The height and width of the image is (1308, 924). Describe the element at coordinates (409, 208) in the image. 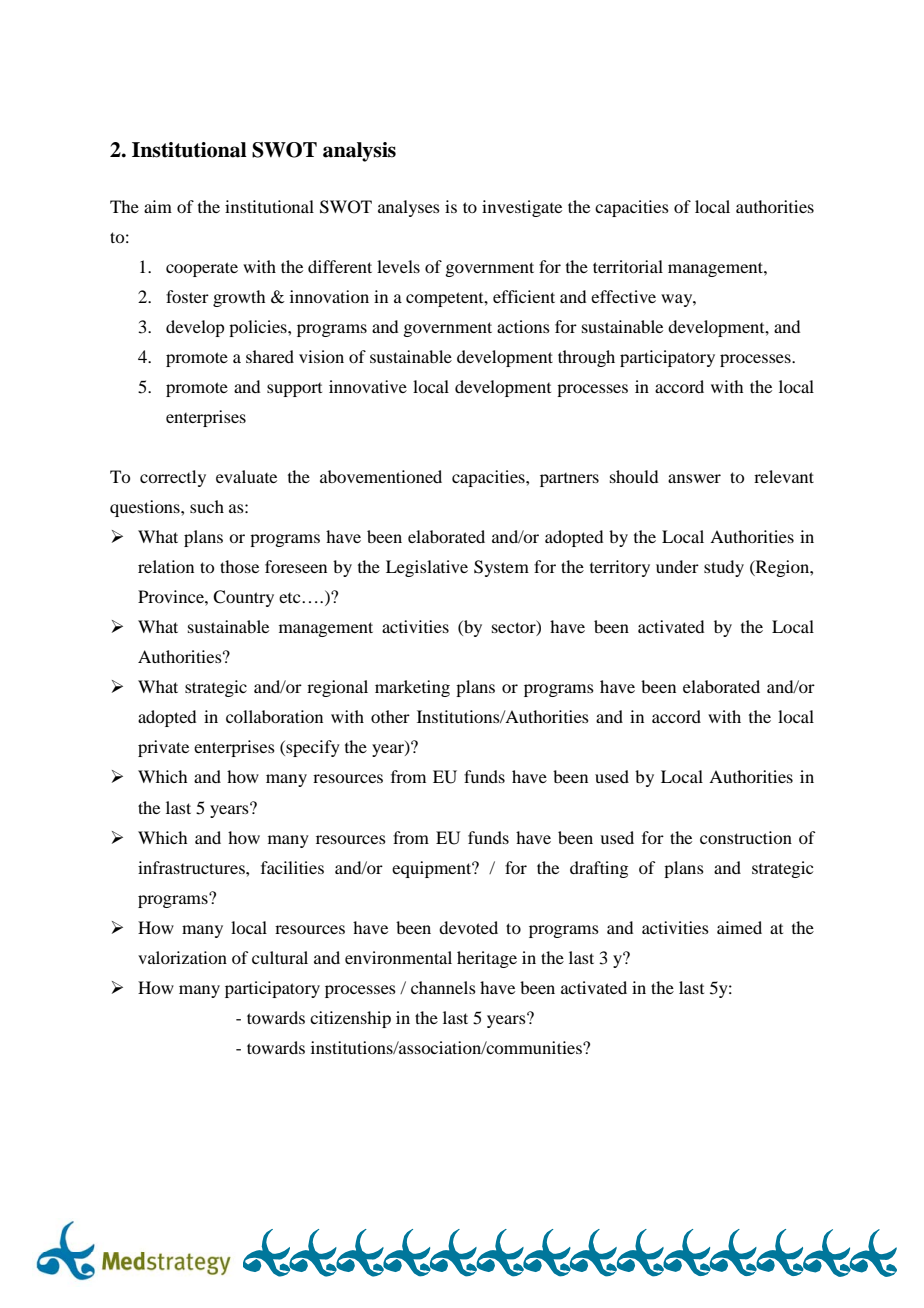

I see `analyses` at that location.
